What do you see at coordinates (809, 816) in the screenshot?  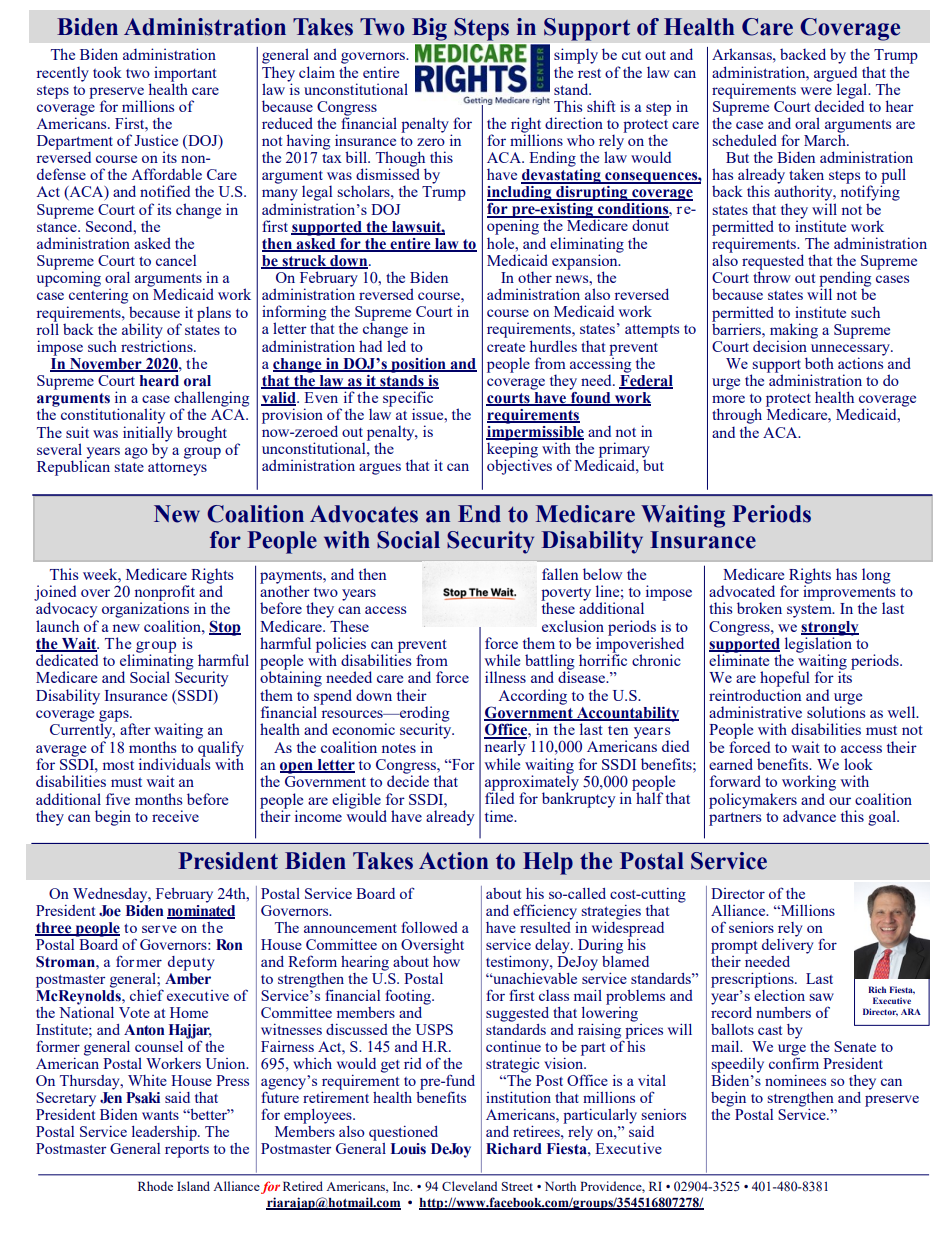 I see `advance` at bounding box center [809, 816].
